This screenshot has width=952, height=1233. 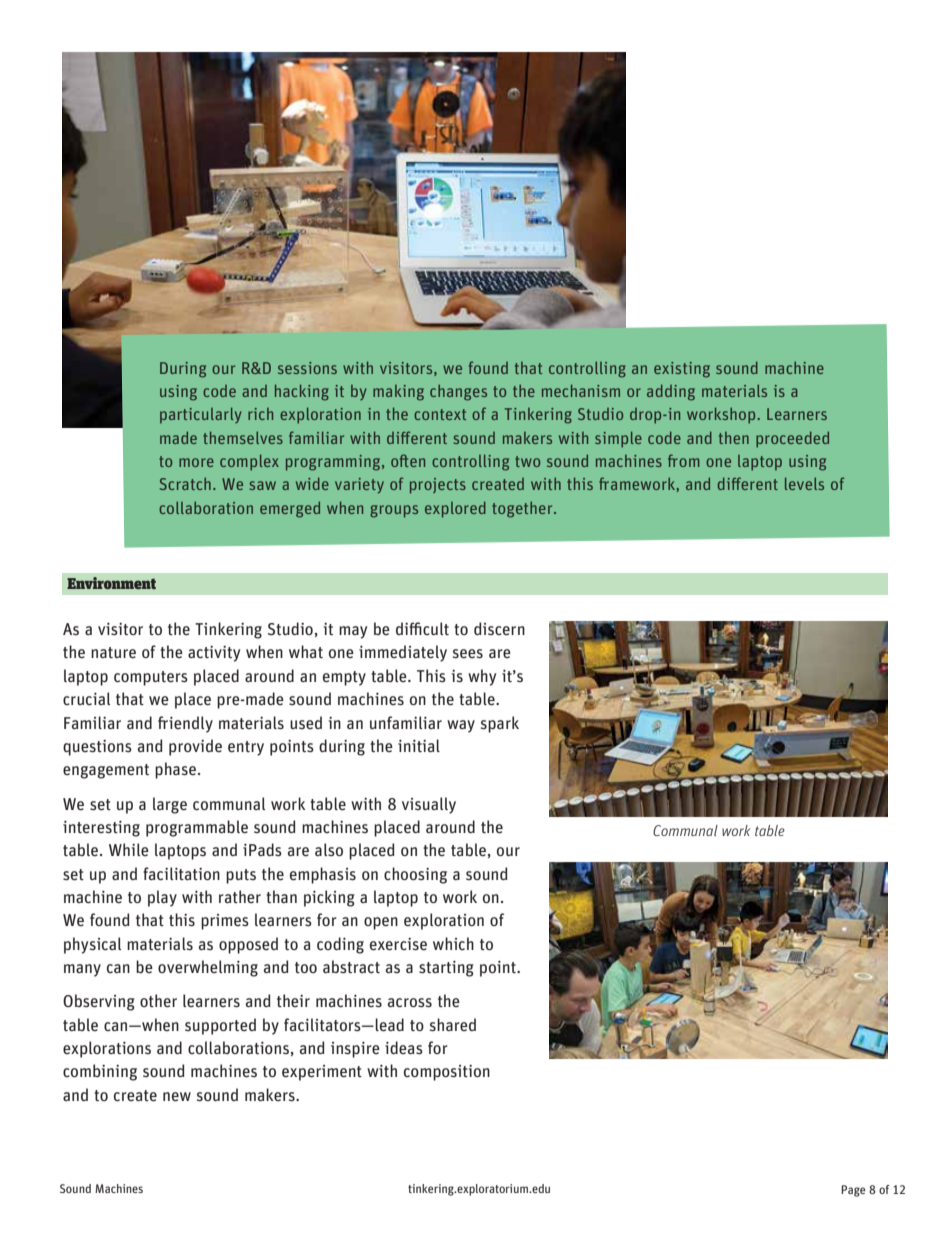 What do you see at coordinates (458, 393) in the screenshot?
I see `changes` at bounding box center [458, 393].
